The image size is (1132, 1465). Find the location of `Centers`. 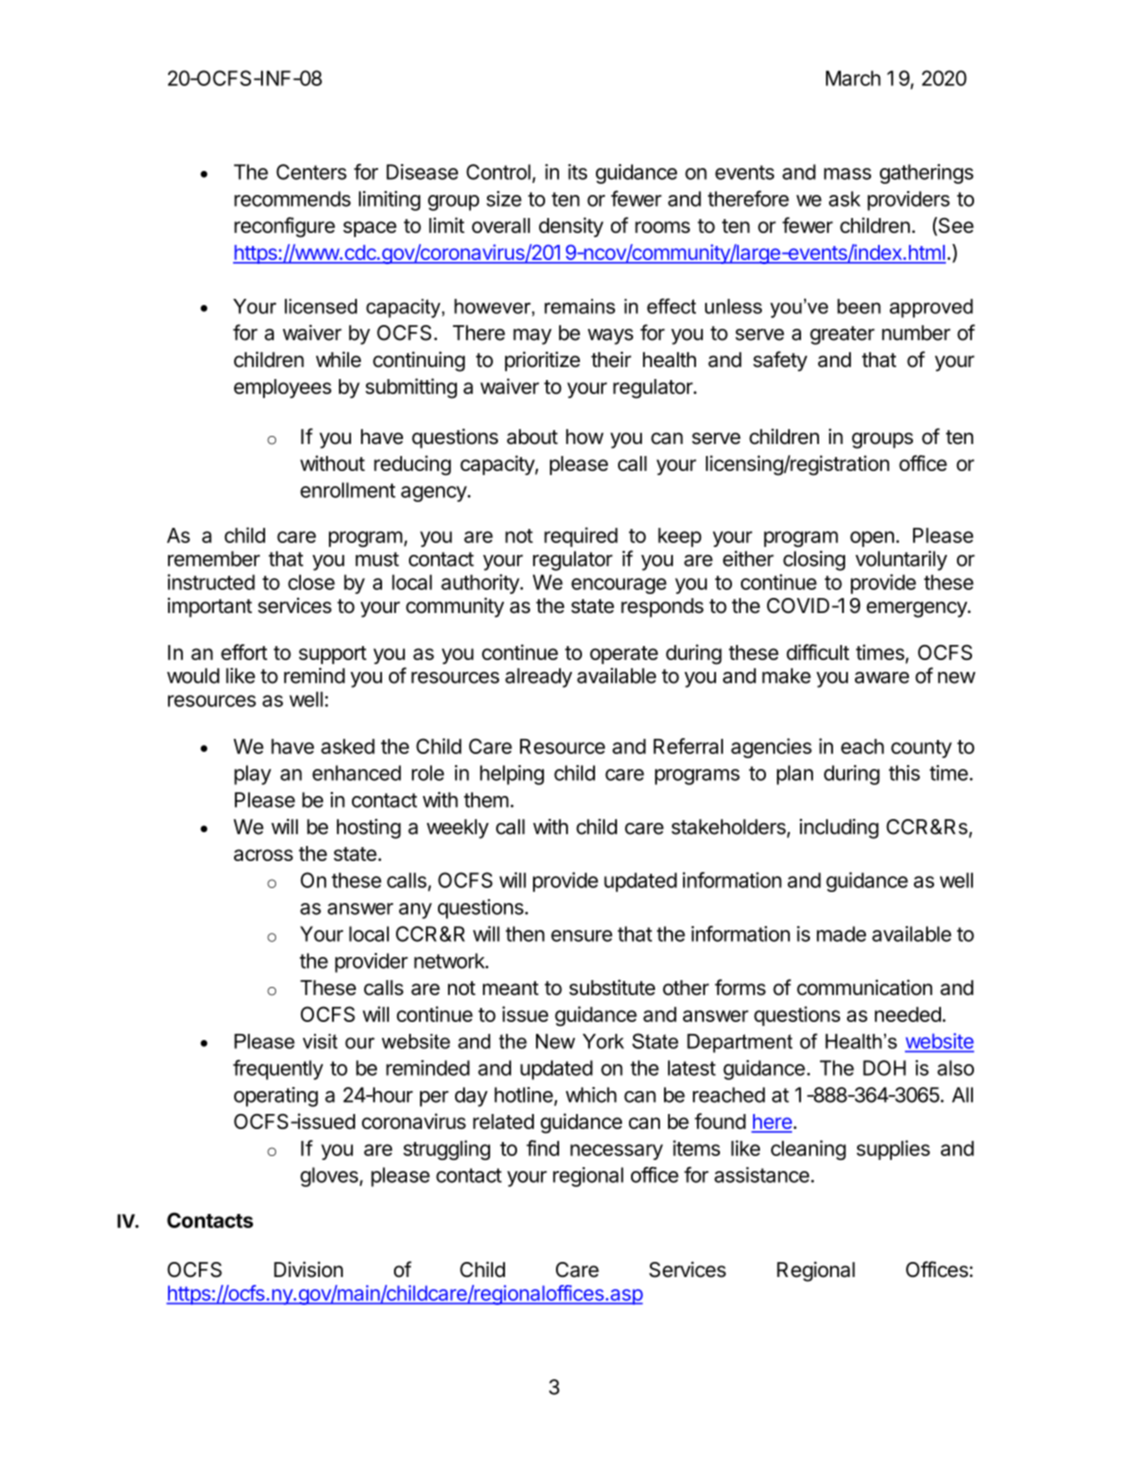

Centers is located at coordinates (311, 172).
